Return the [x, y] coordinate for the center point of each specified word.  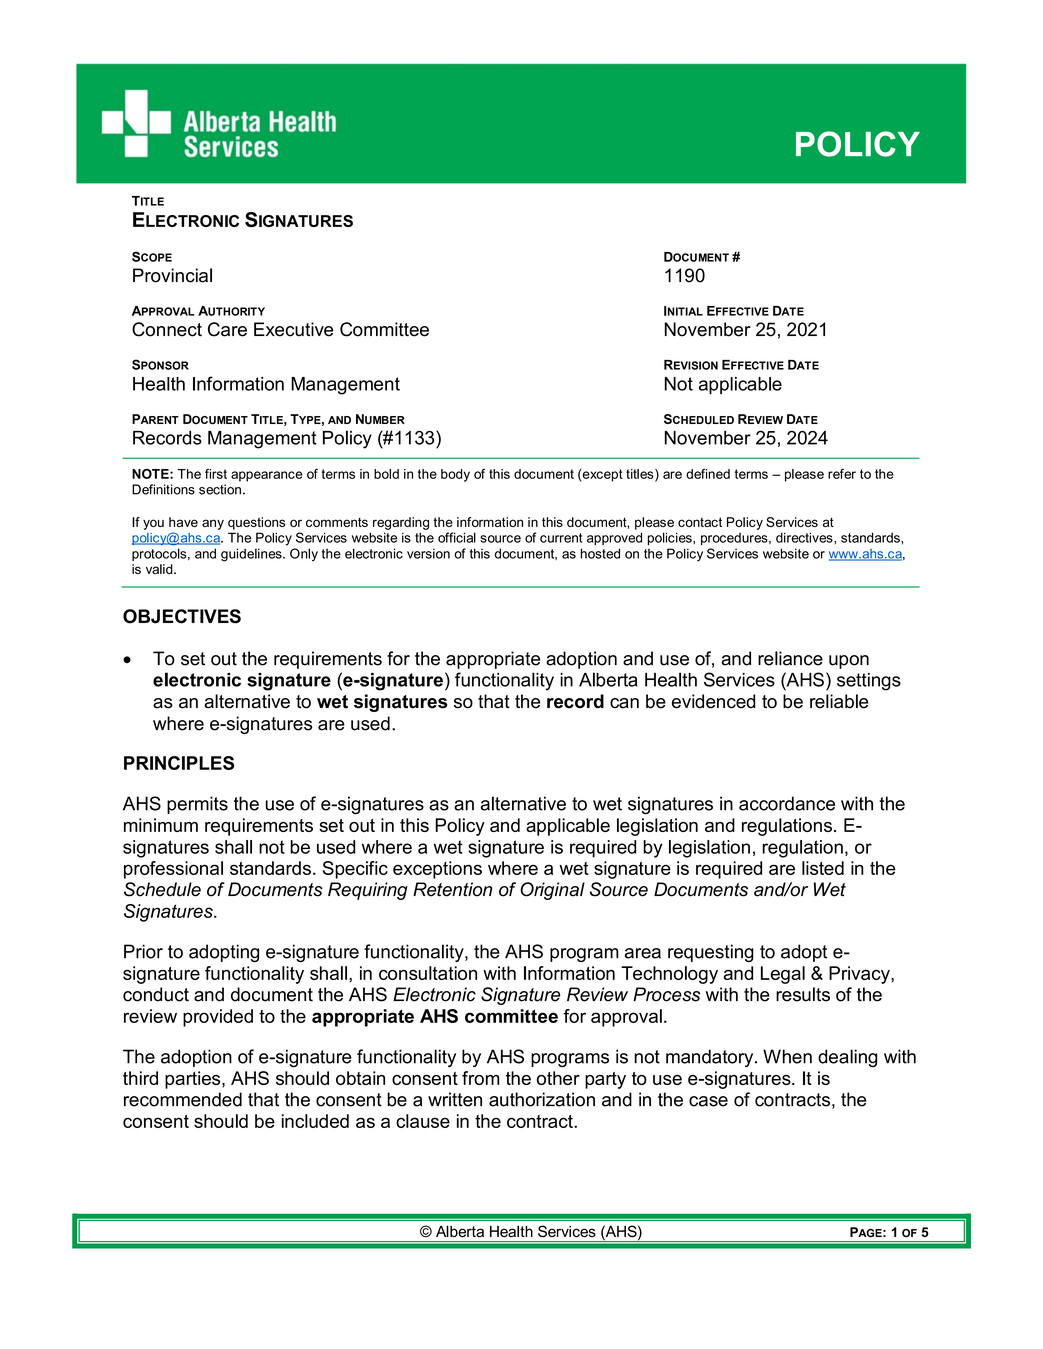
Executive [294, 329]
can [624, 703]
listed [823, 868]
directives [805, 537]
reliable [839, 701]
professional [173, 870]
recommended [183, 1099]
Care [227, 329]
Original [552, 891]
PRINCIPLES [179, 763]
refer [842, 474]
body [455, 475]
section [220, 489]
